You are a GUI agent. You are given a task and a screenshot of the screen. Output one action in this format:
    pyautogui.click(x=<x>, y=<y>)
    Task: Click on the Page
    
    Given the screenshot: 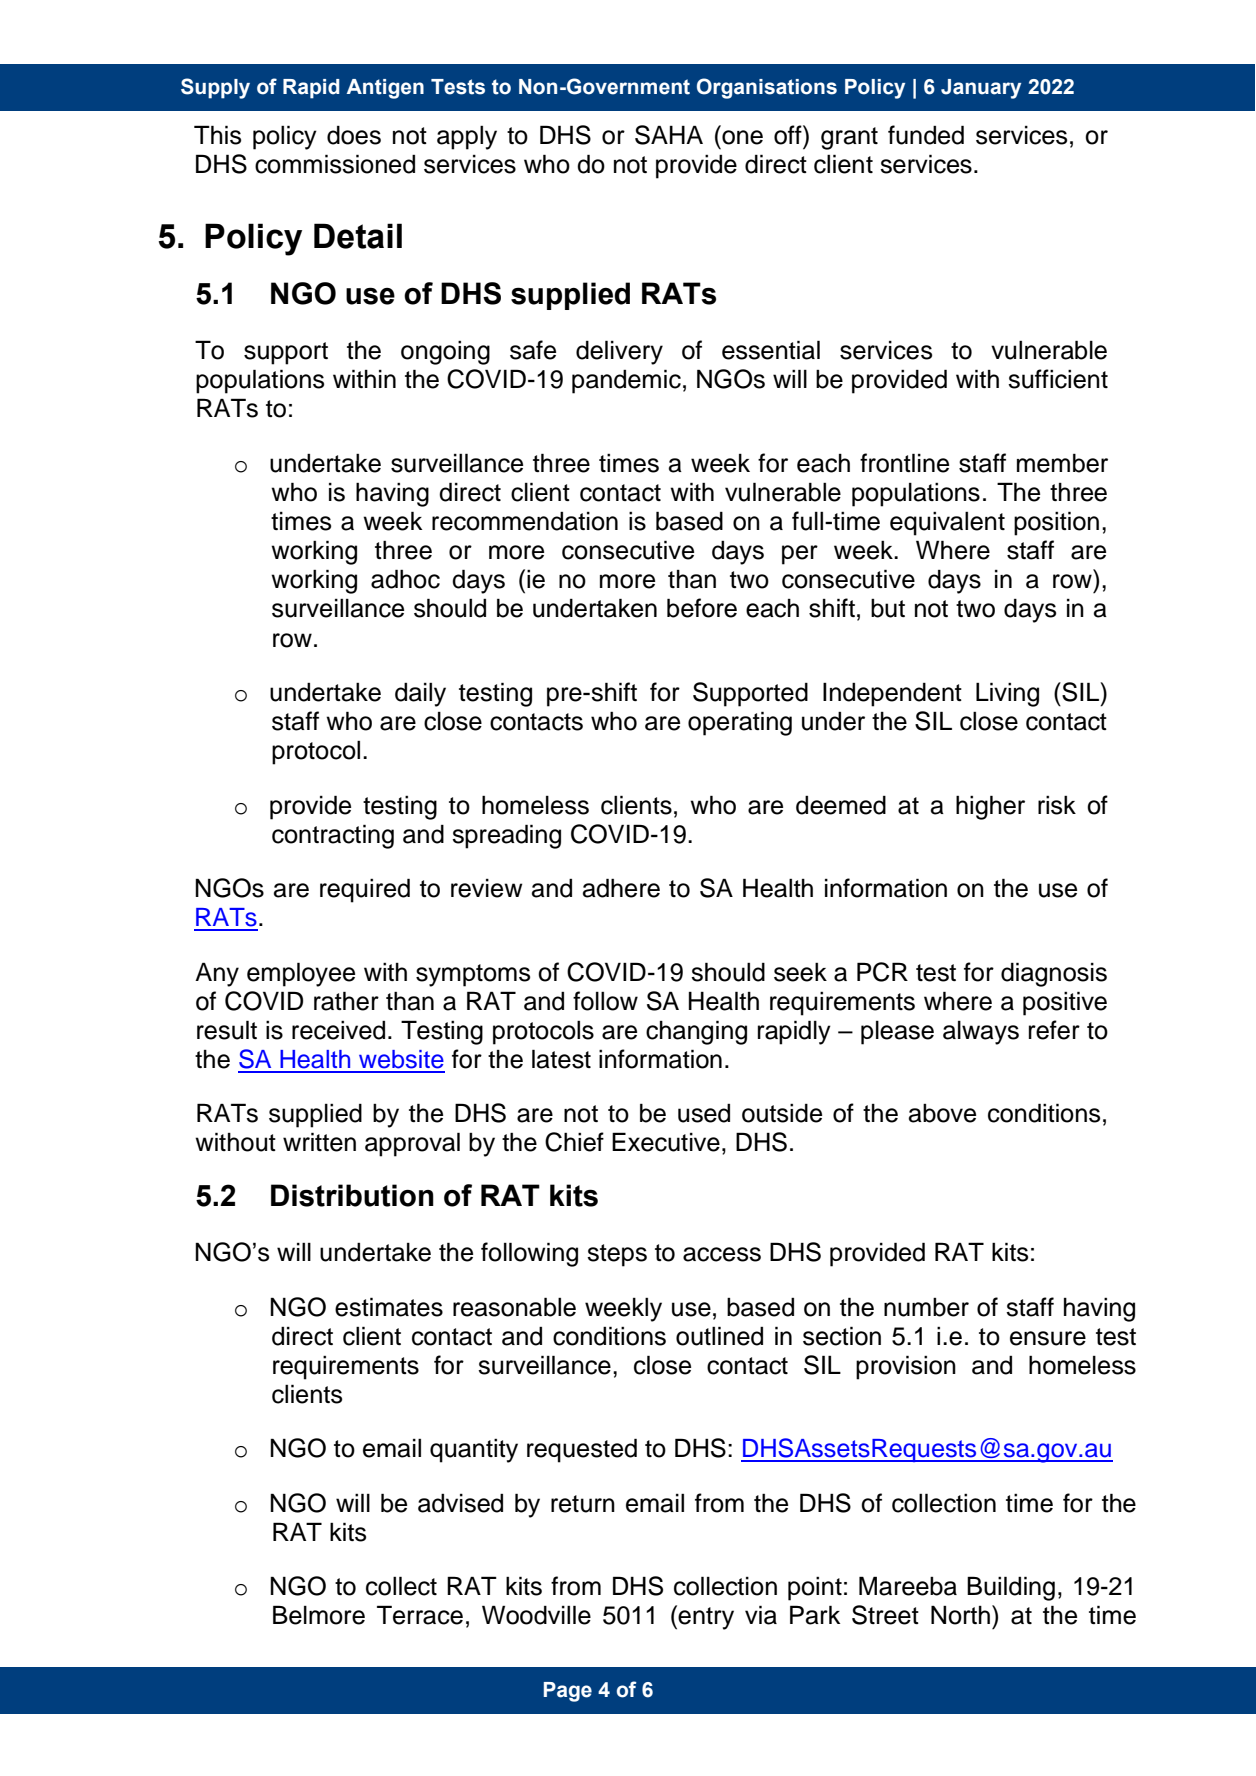 What is the action you would take?
    pyautogui.click(x=568, y=1692)
